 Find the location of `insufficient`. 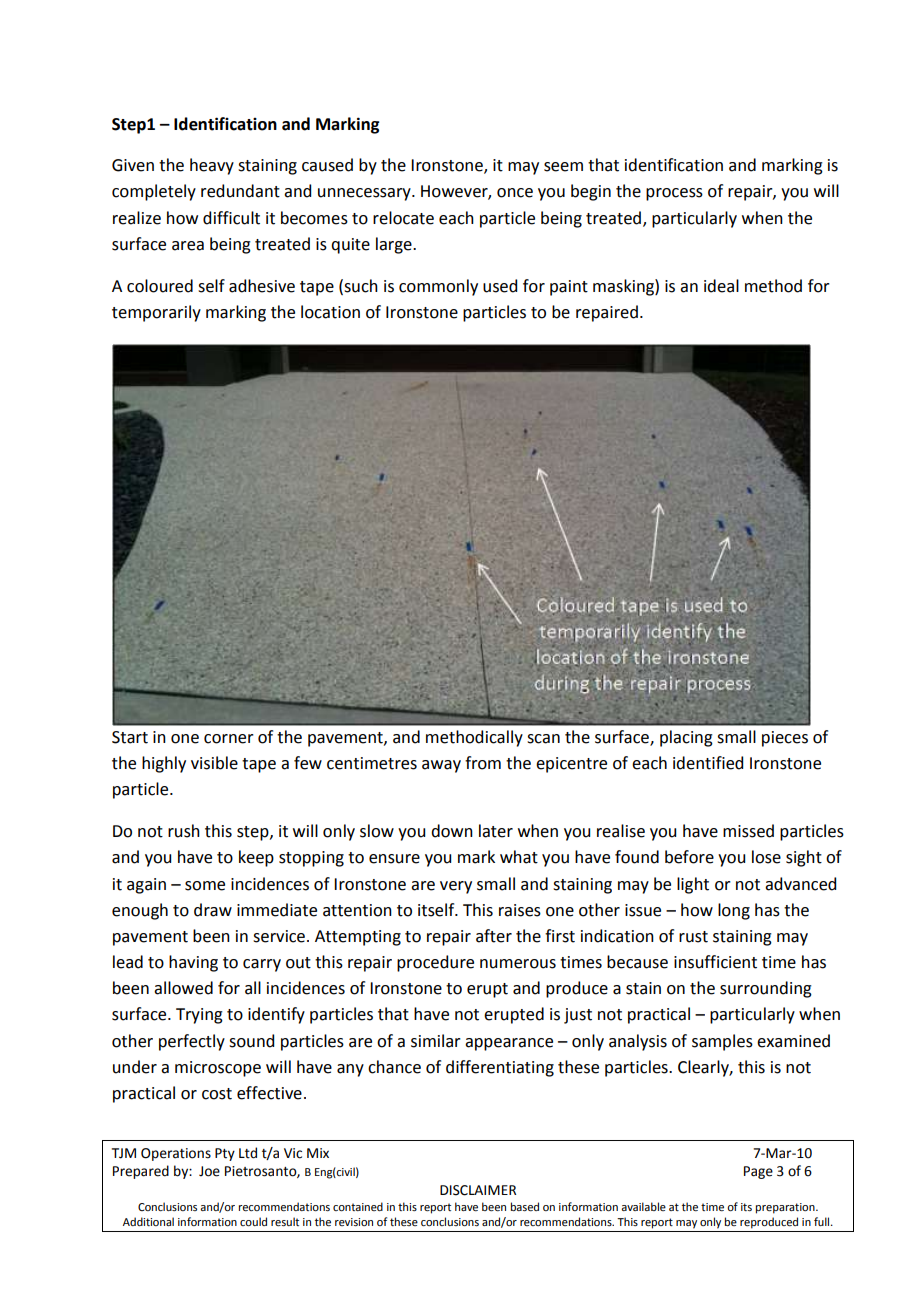

insufficient is located at coordinates (715, 962).
